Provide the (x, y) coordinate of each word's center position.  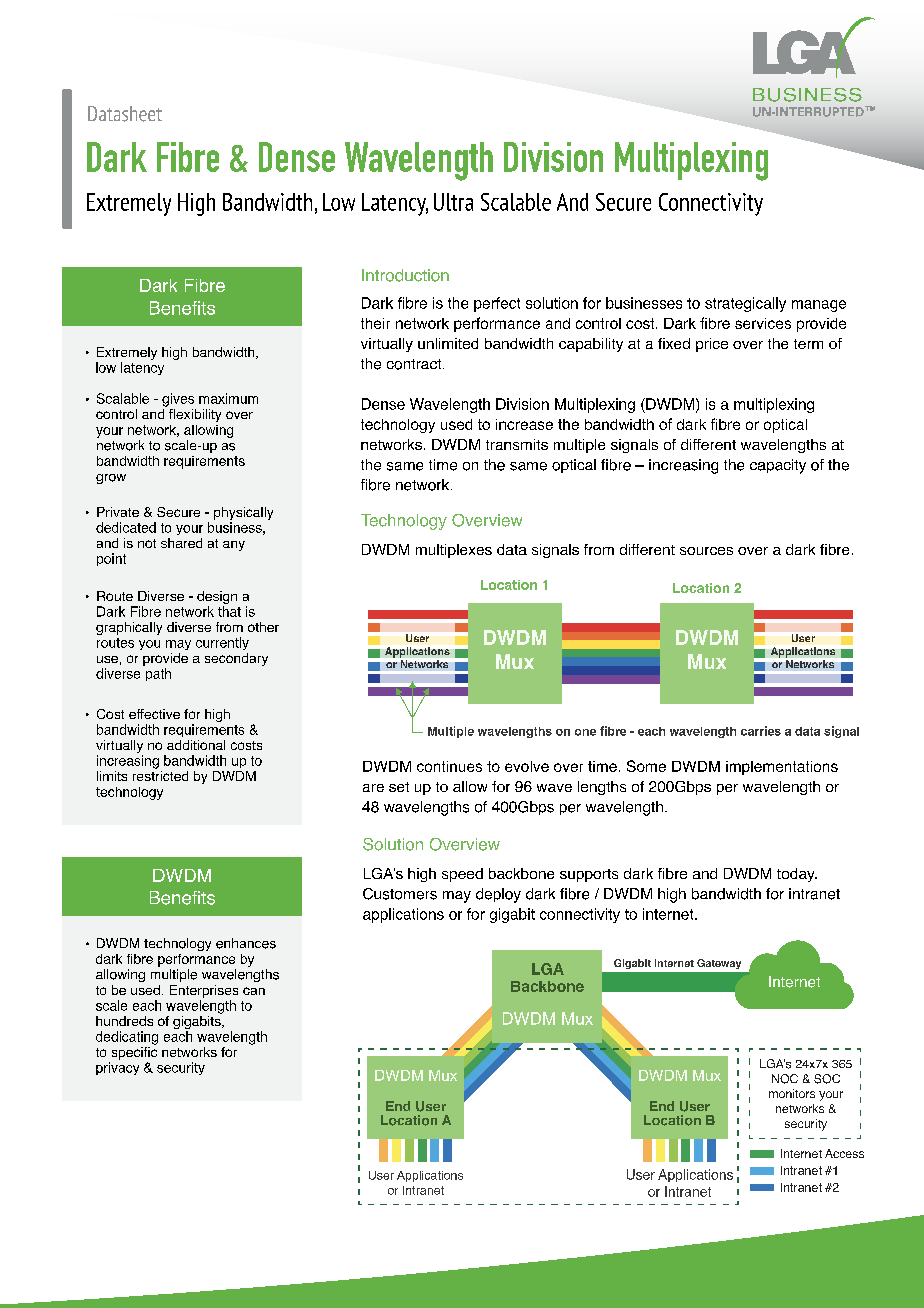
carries (761, 731)
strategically (745, 304)
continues (449, 766)
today (797, 875)
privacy (117, 1068)
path (158, 674)
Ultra (453, 202)
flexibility (195, 415)
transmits (517, 444)
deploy (498, 895)
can (254, 991)
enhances (246, 943)
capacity (778, 466)
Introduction (405, 275)
